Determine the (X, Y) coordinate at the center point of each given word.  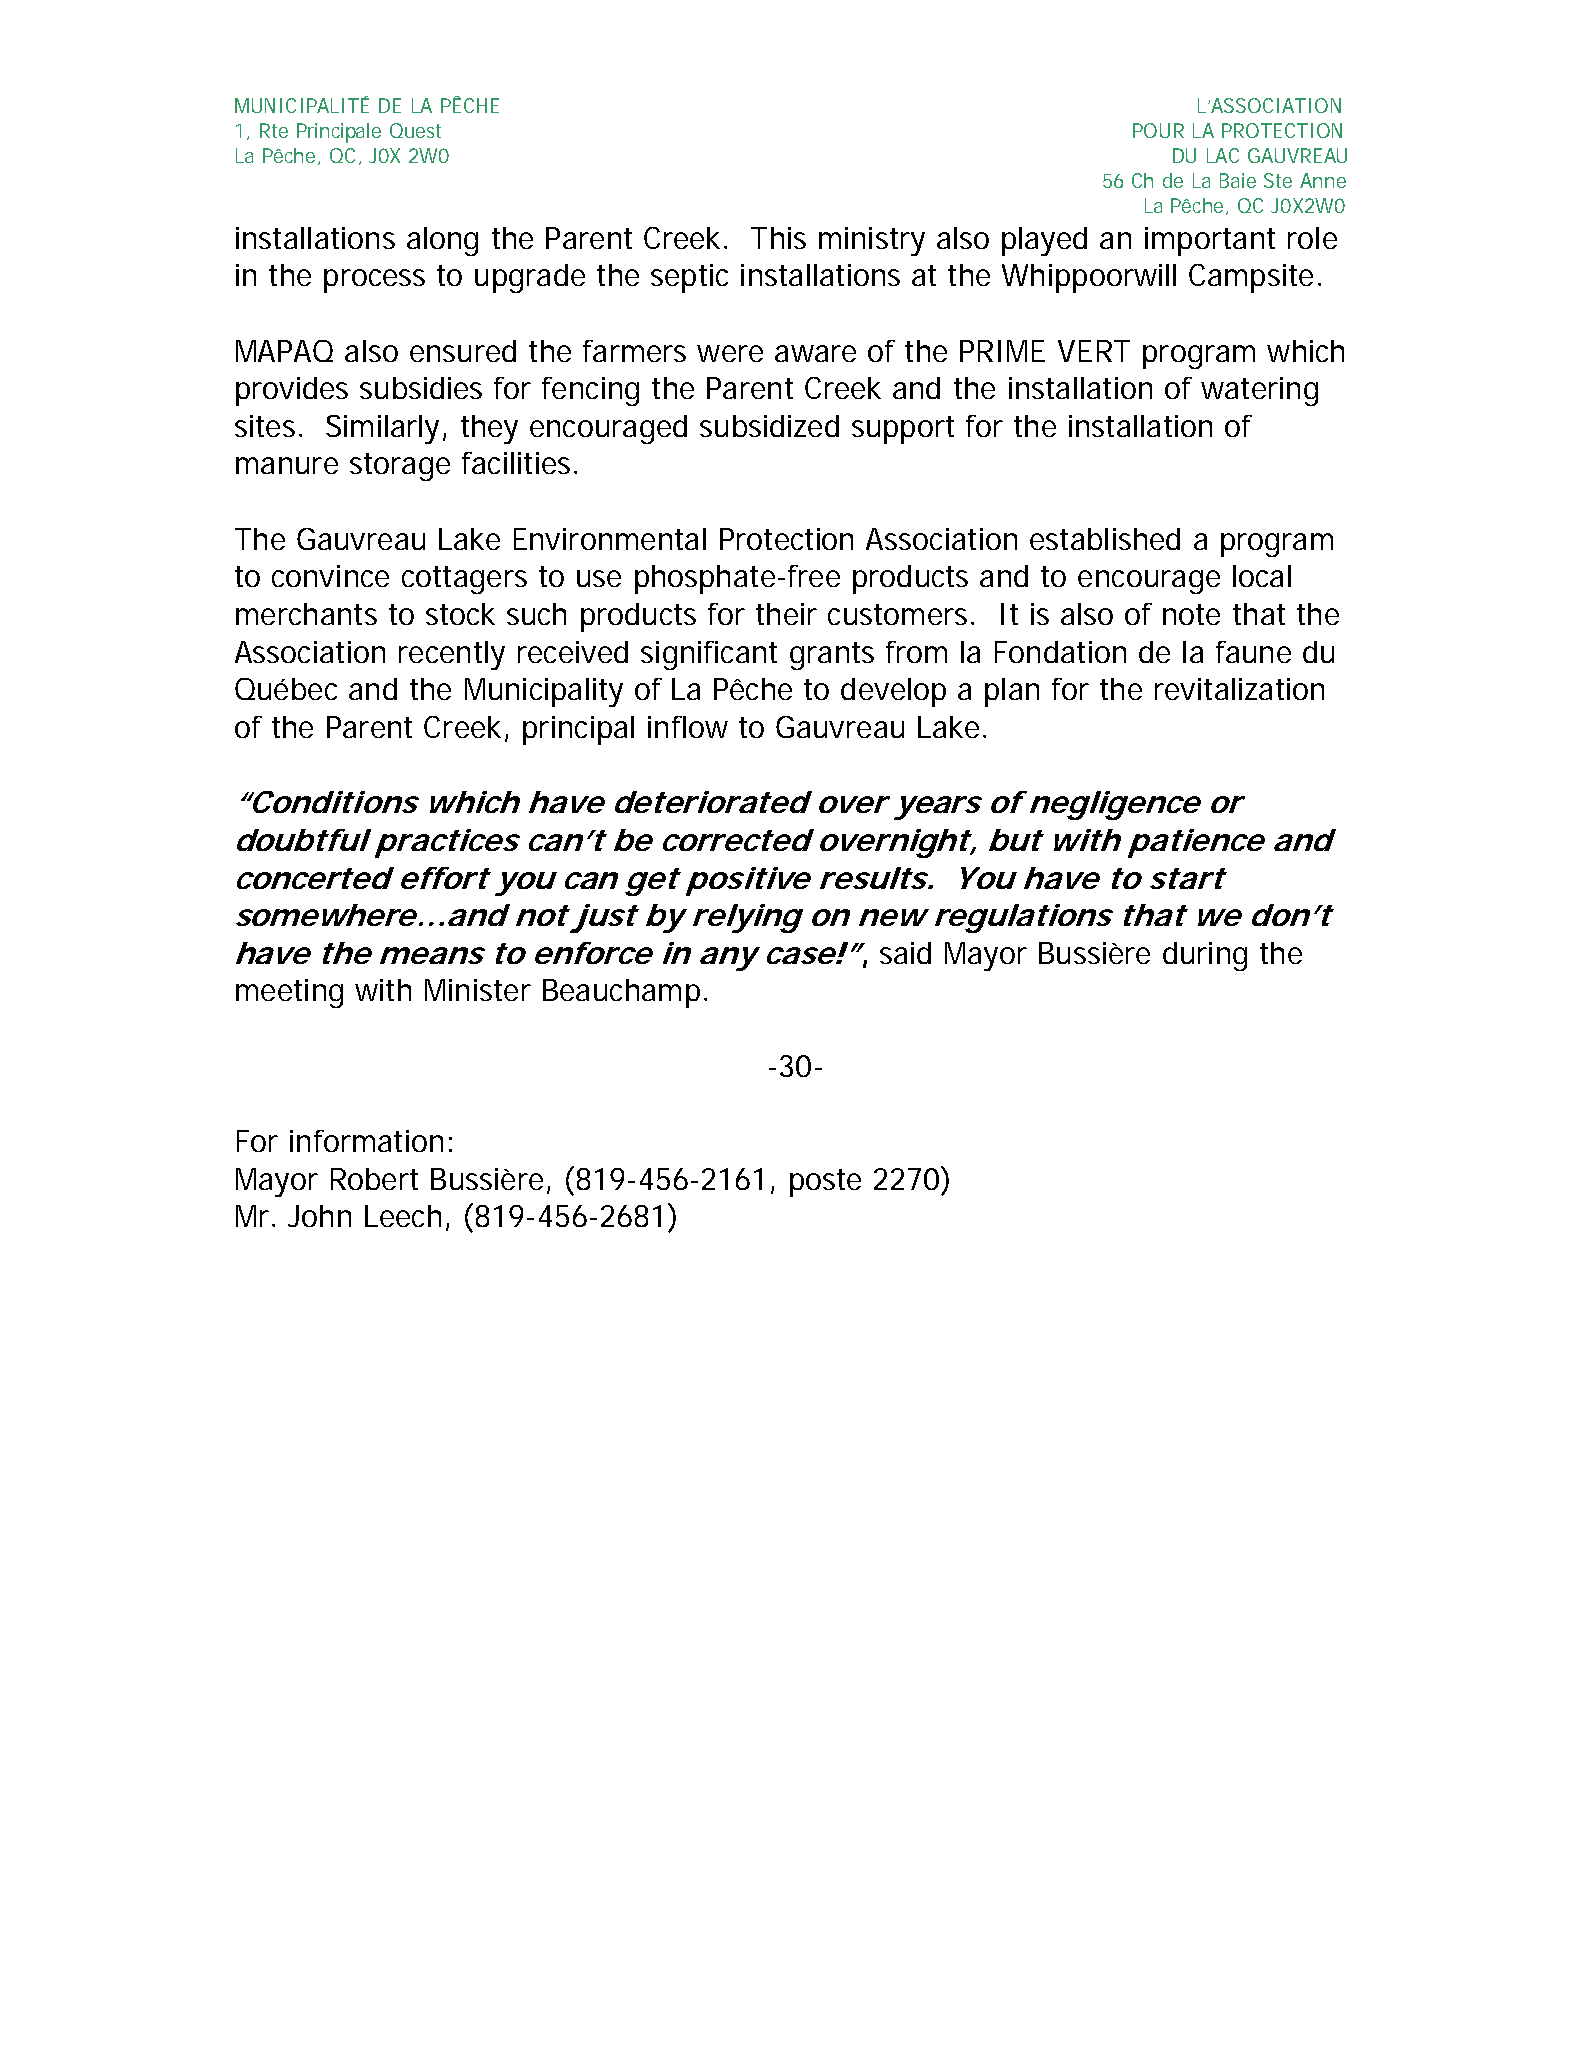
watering (1259, 391)
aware (815, 353)
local (1262, 576)
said (905, 953)
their (786, 614)
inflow (688, 727)
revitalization (1239, 689)
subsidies (421, 388)
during (1205, 956)
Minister (478, 990)
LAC (1223, 155)
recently (452, 655)
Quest (415, 130)
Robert (374, 1179)
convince (330, 576)
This (778, 238)
